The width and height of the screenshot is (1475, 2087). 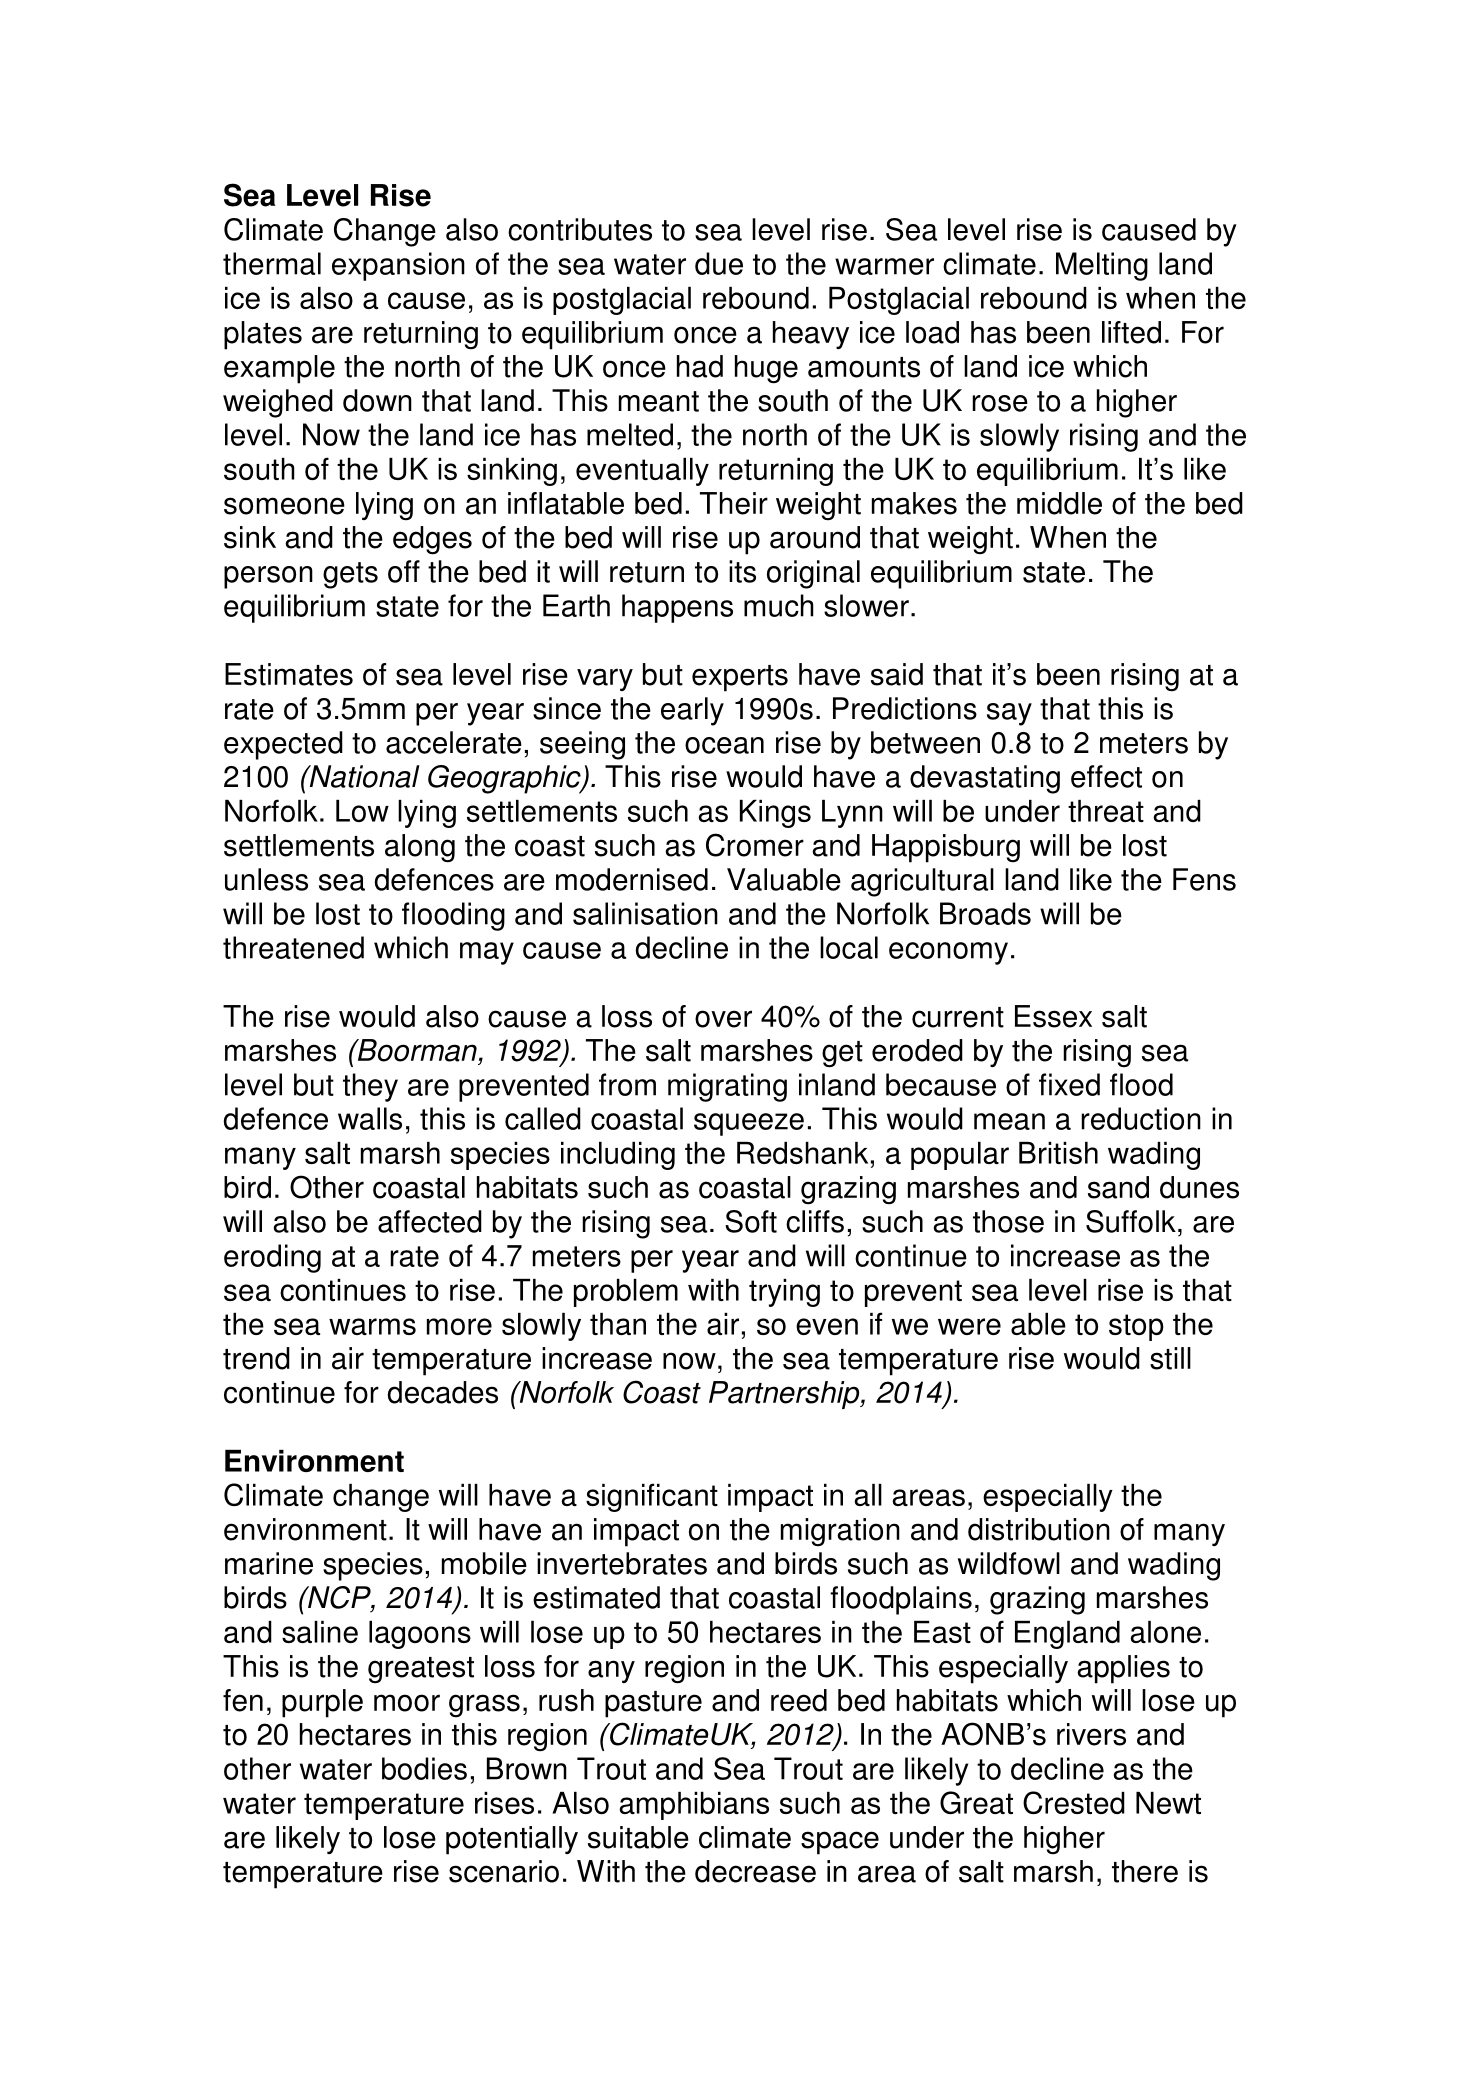 I want to click on say, so click(x=1009, y=714).
